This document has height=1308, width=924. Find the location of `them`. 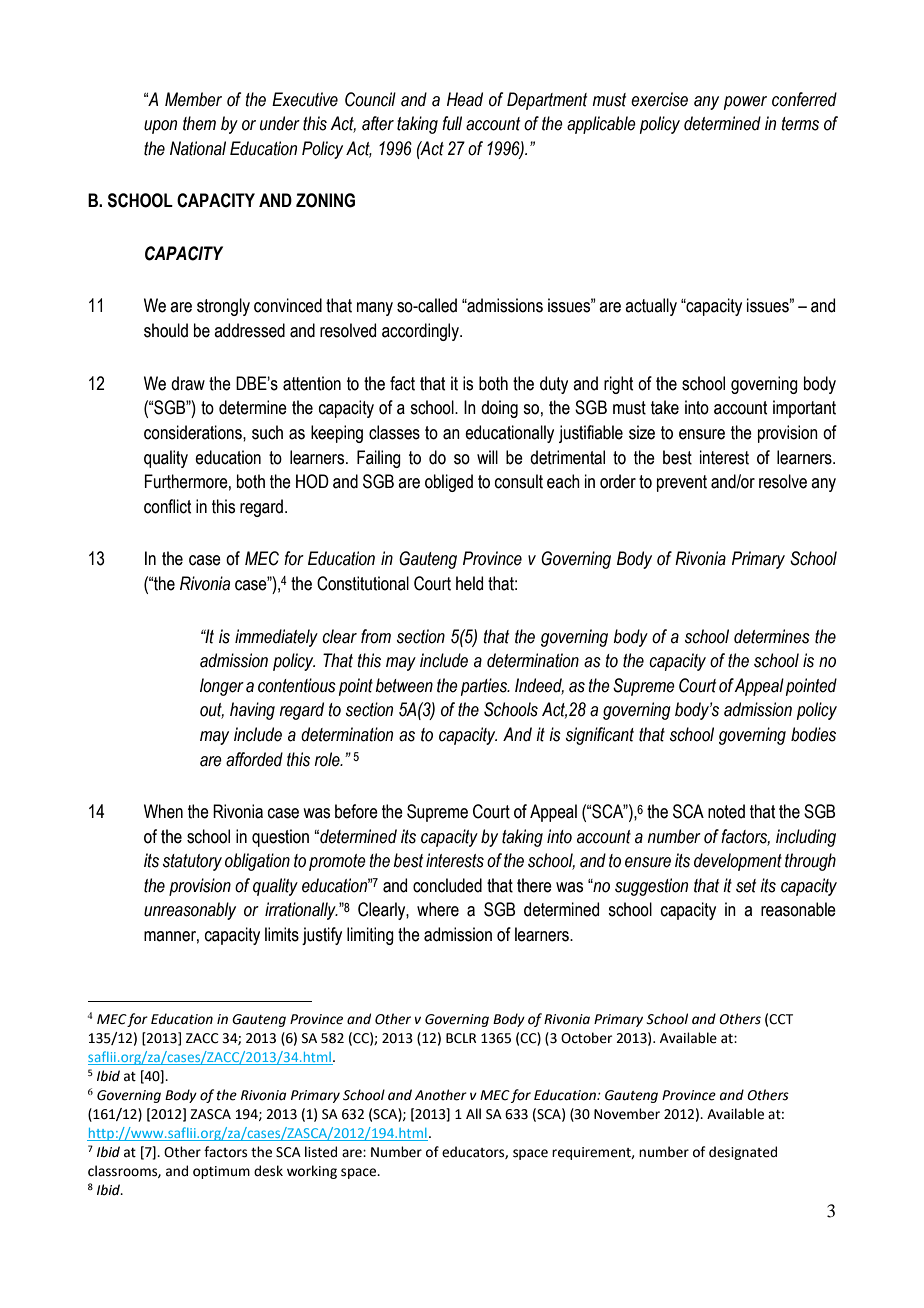

them is located at coordinates (199, 123).
